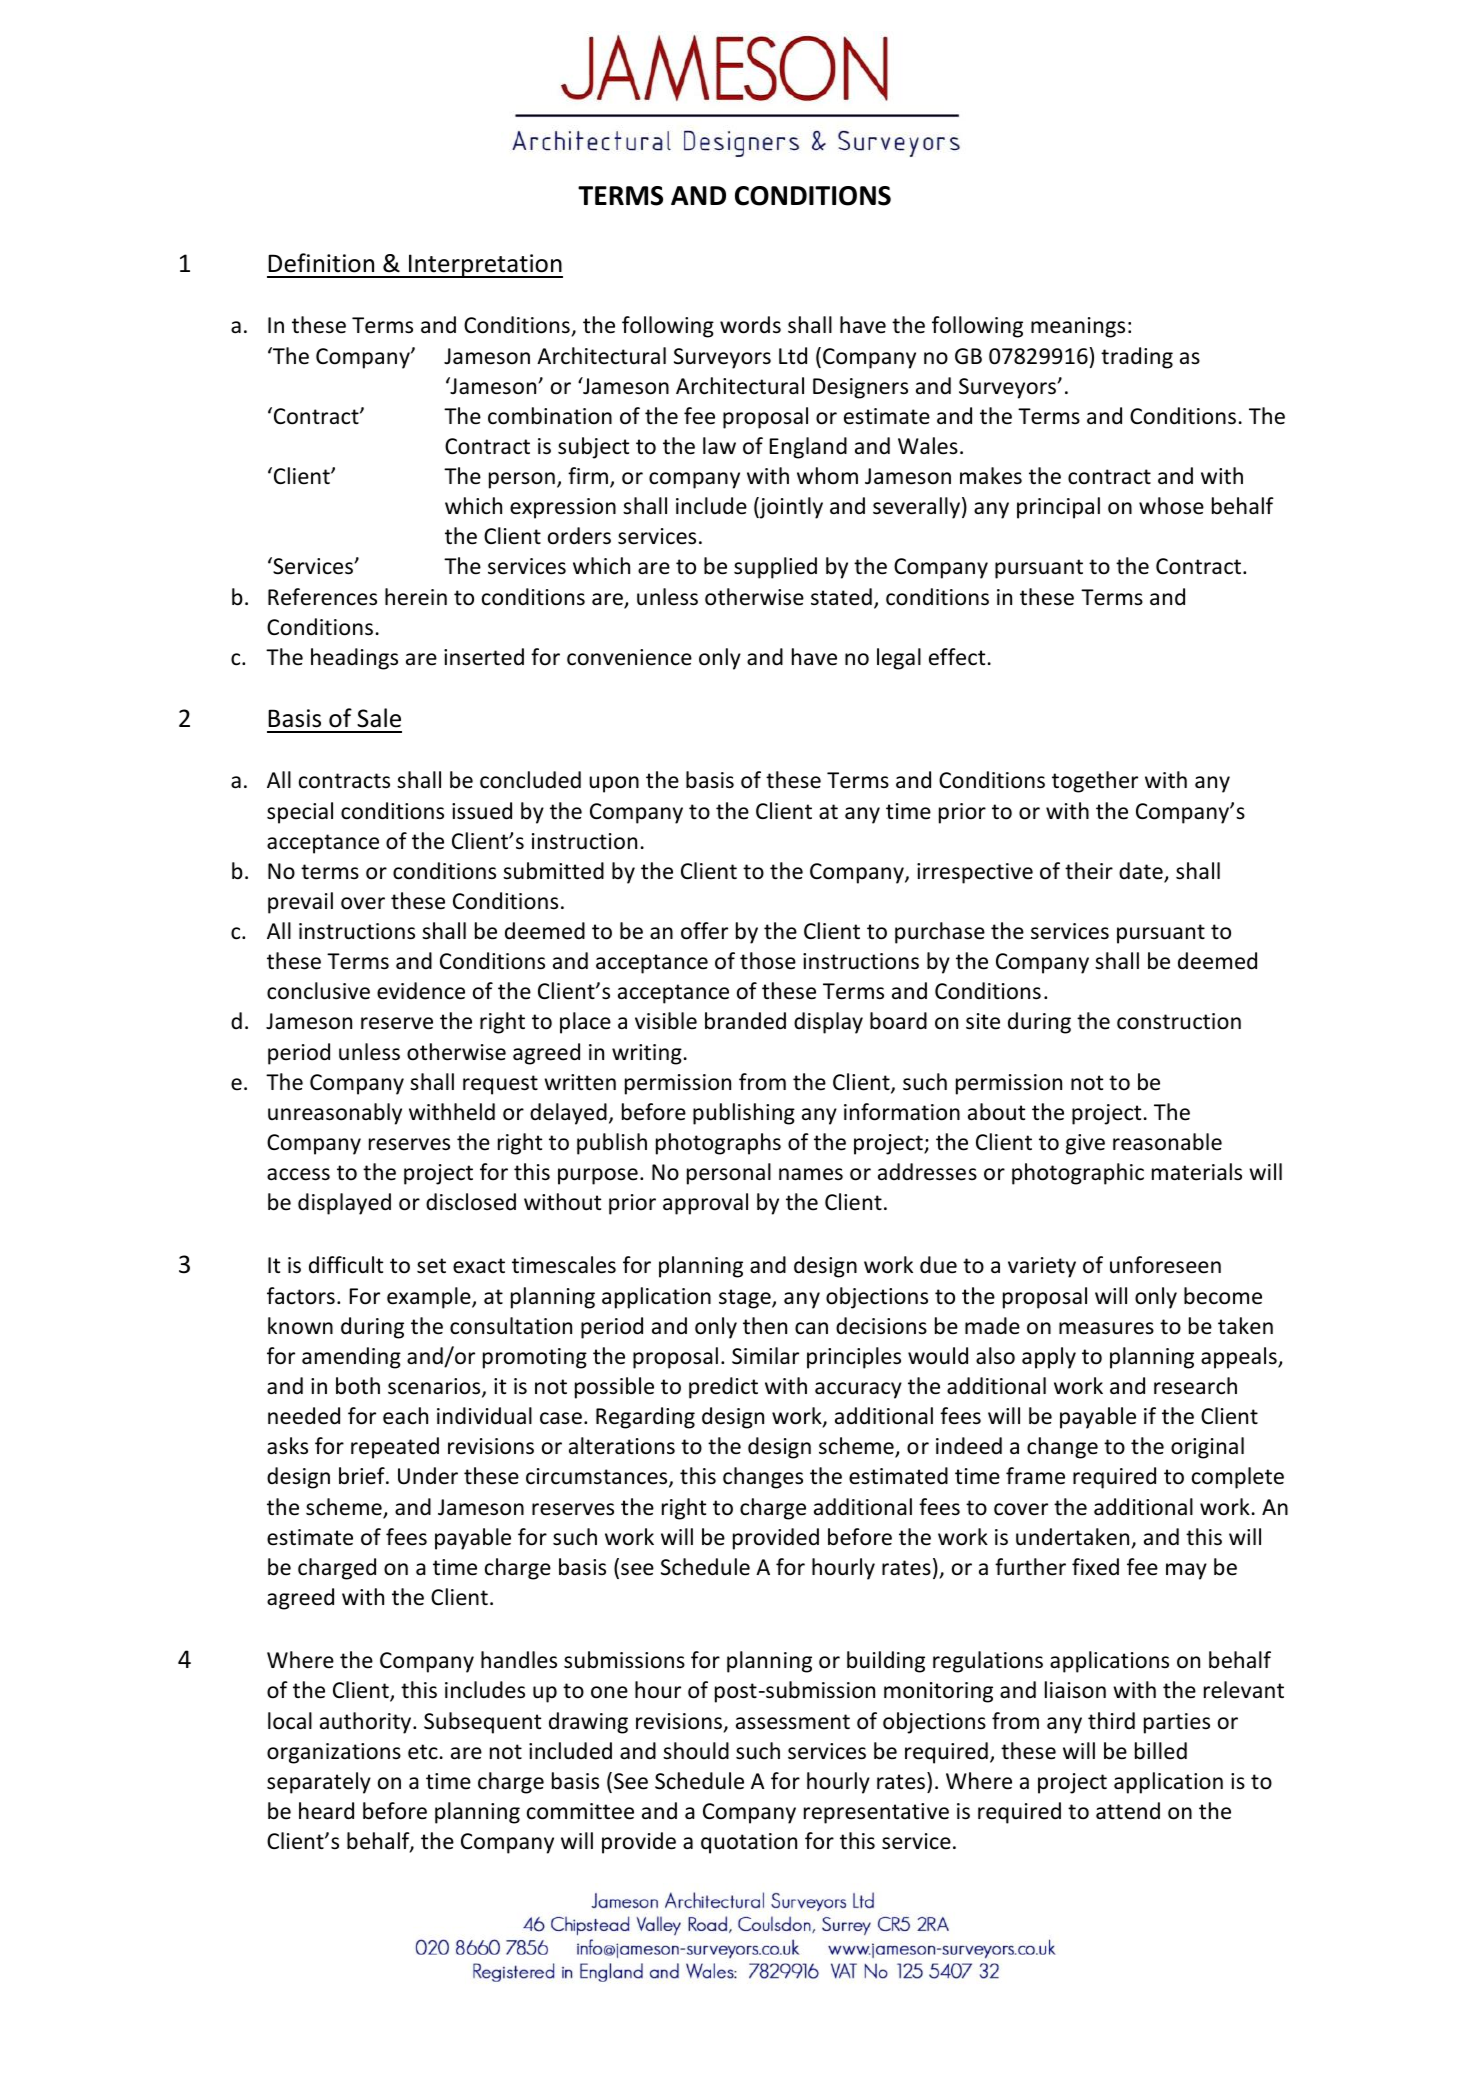 The image size is (1470, 2078). What do you see at coordinates (750, 325) in the document?
I see `words` at bounding box center [750, 325].
